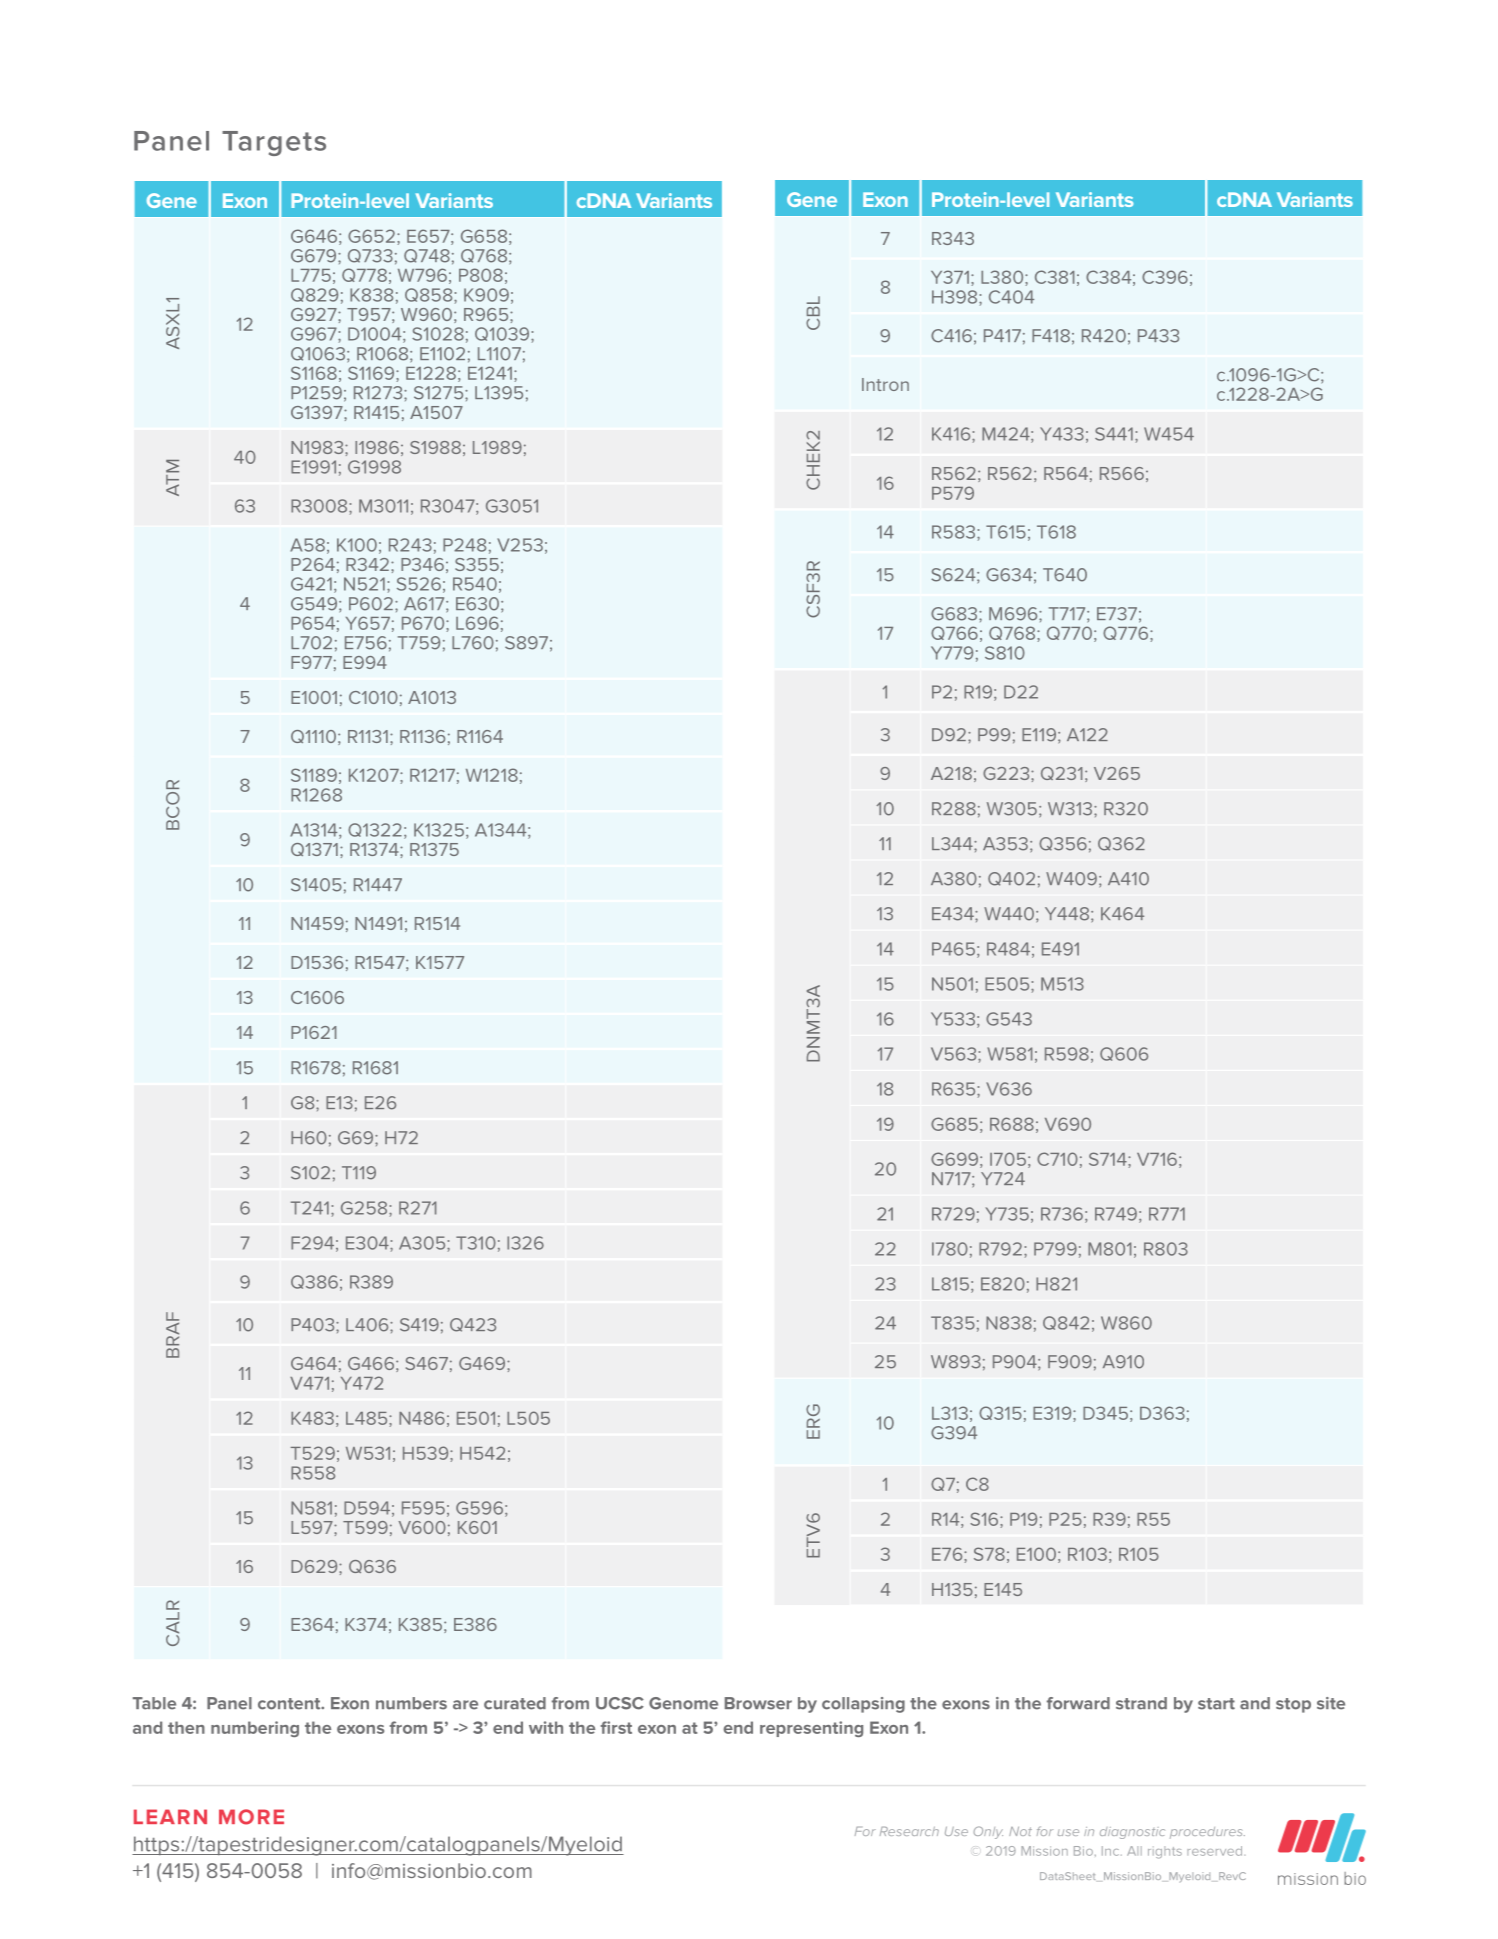 The image size is (1498, 1939). I want to click on Targets, so click(274, 143).
